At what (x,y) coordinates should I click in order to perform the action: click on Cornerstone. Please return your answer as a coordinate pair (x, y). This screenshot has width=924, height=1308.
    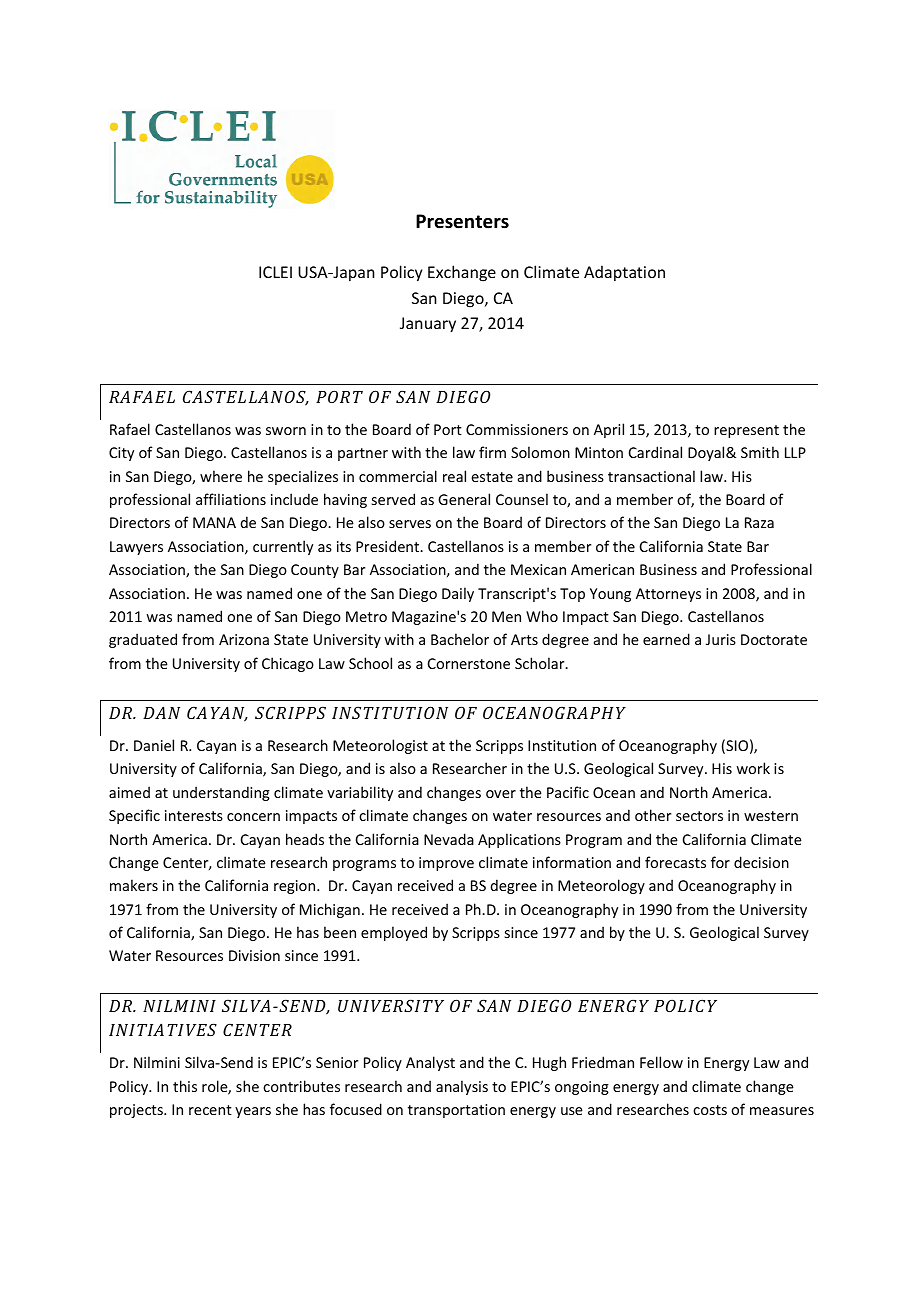
    Looking at the image, I should click on (469, 663).
